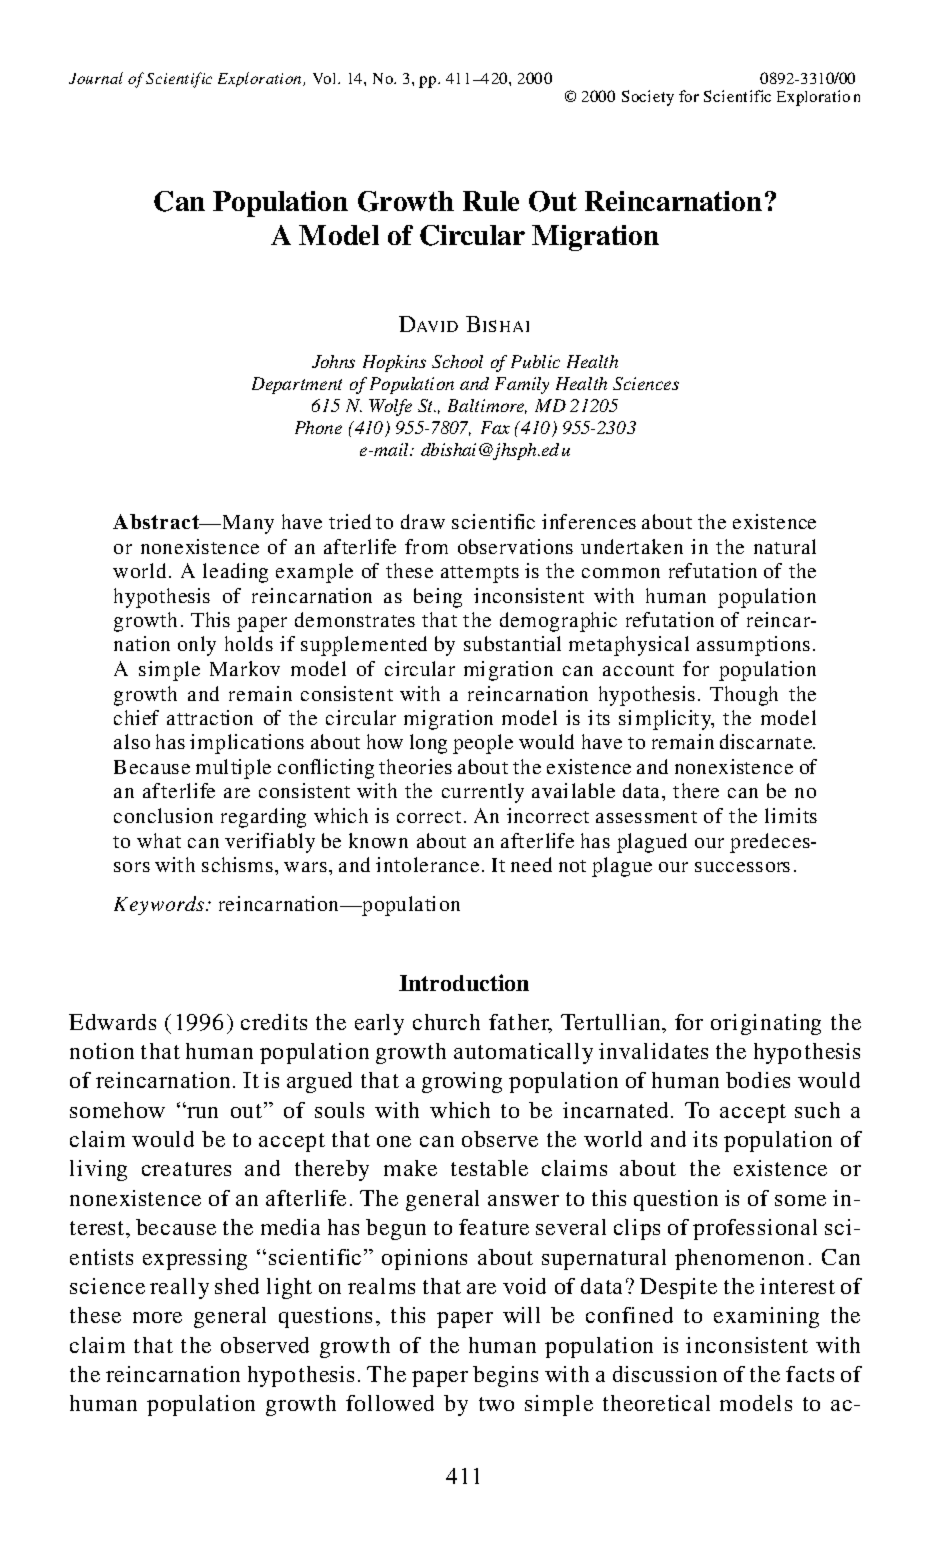  What do you see at coordinates (648, 98) in the screenshot?
I see `Society` at bounding box center [648, 98].
